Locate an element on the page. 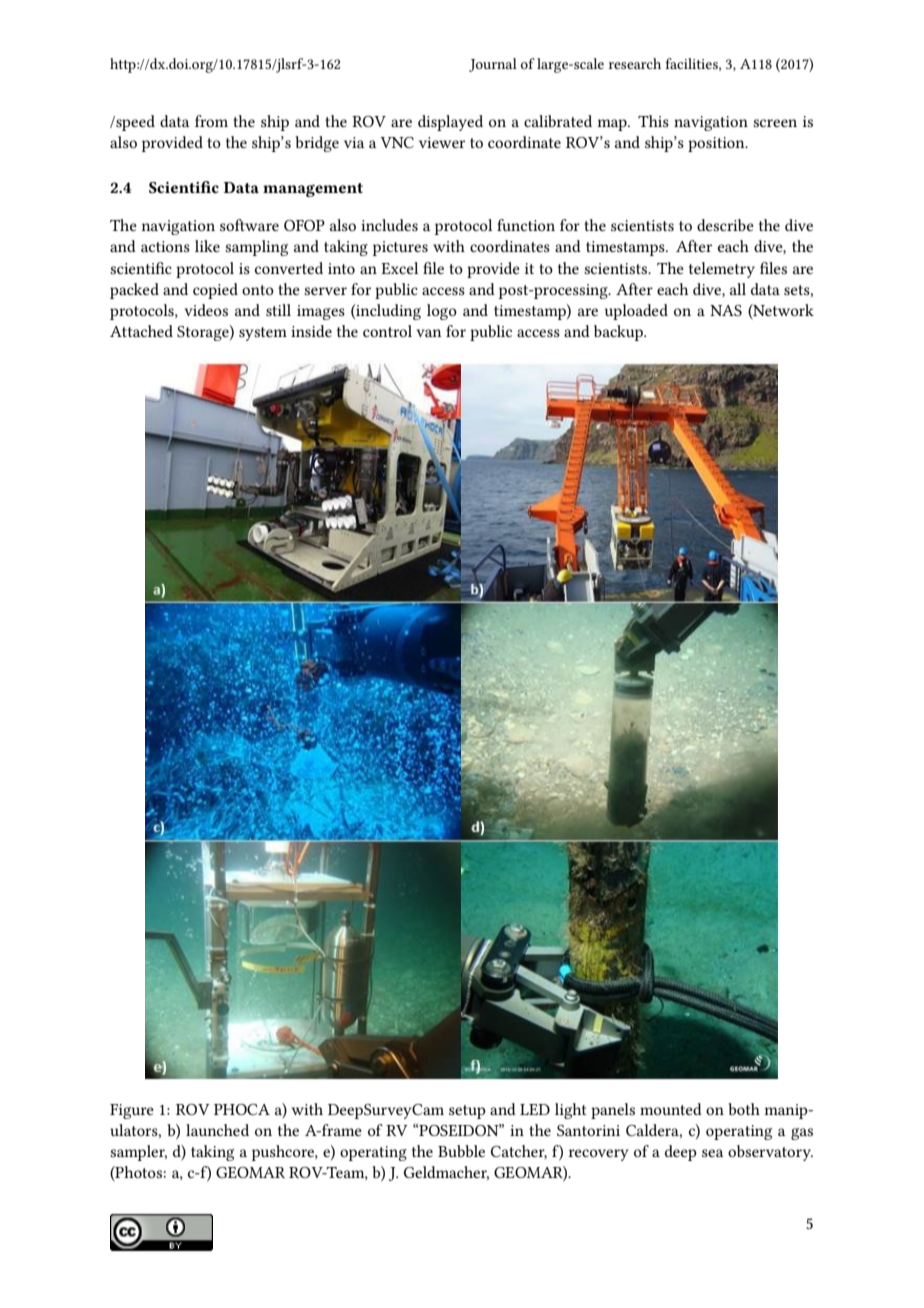 The height and width of the page is (1308, 924). setup is located at coordinates (467, 1112).
